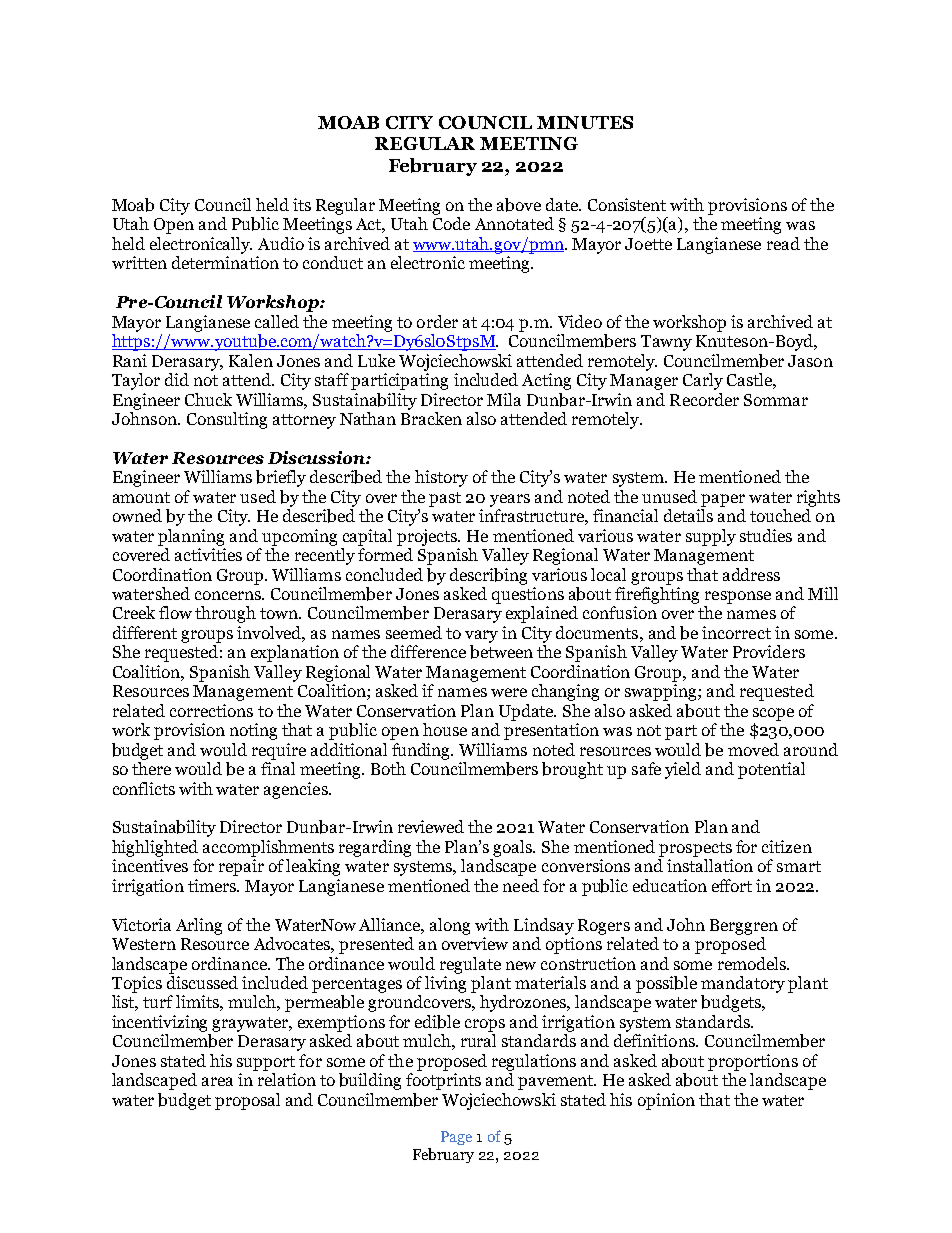 This document has width=952, height=1233. Describe the element at coordinates (217, 1081) in the document. I see `area` at that location.
